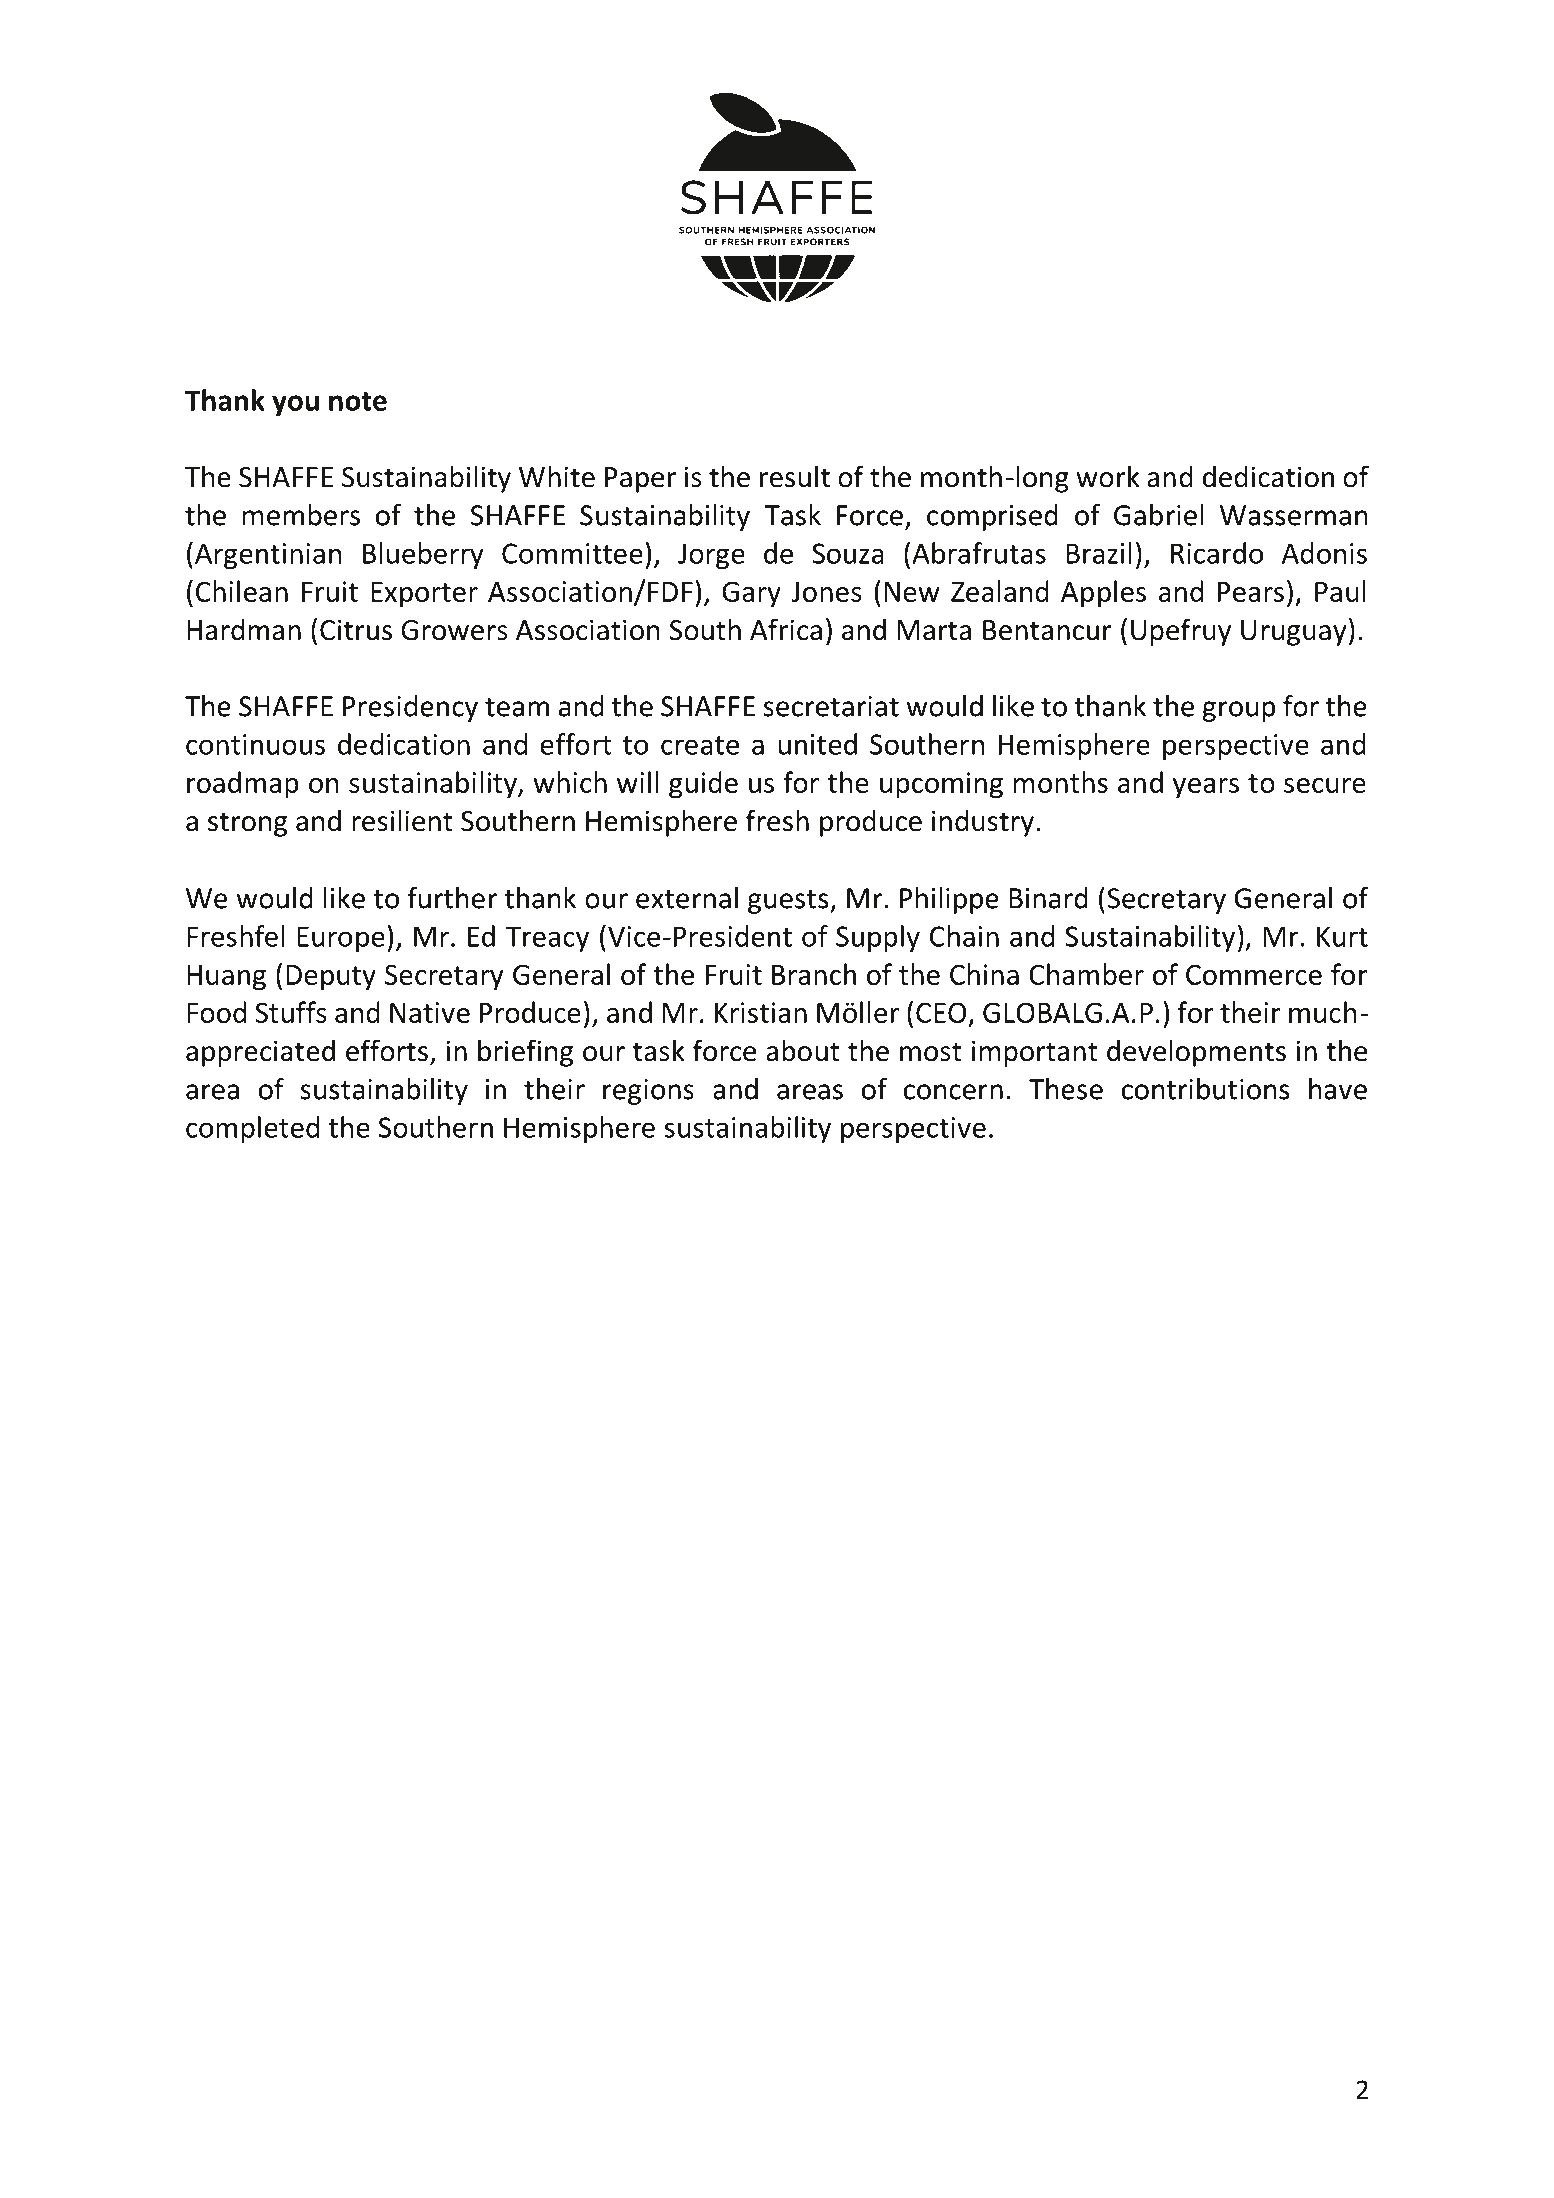 This screenshot has width=1554, height=2198. What do you see at coordinates (1206, 788) in the screenshot?
I see `years` at bounding box center [1206, 788].
